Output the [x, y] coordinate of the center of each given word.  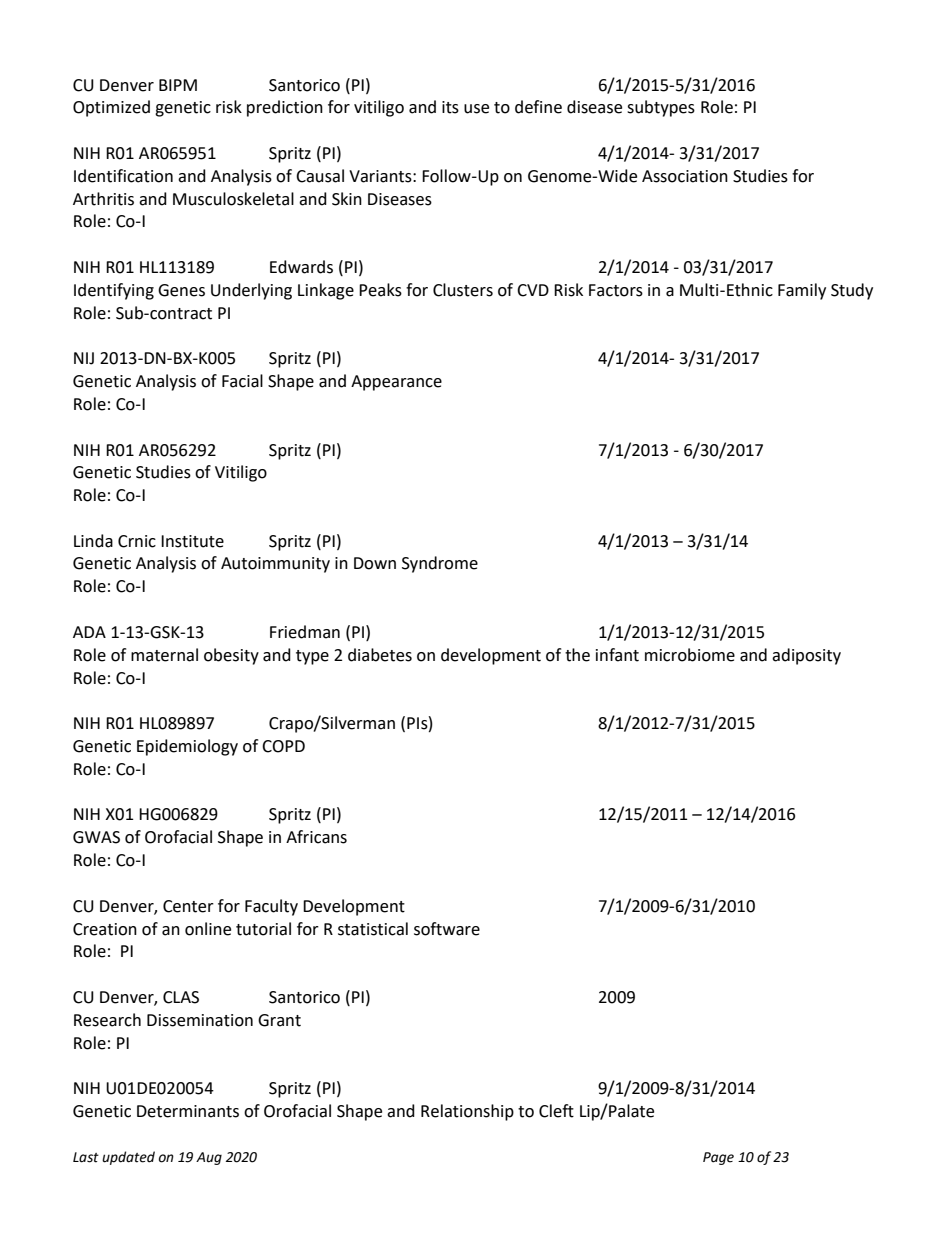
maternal [164, 655]
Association [685, 176]
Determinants [188, 1111]
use [476, 109]
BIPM [178, 85]
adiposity [806, 656]
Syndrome [440, 564]
